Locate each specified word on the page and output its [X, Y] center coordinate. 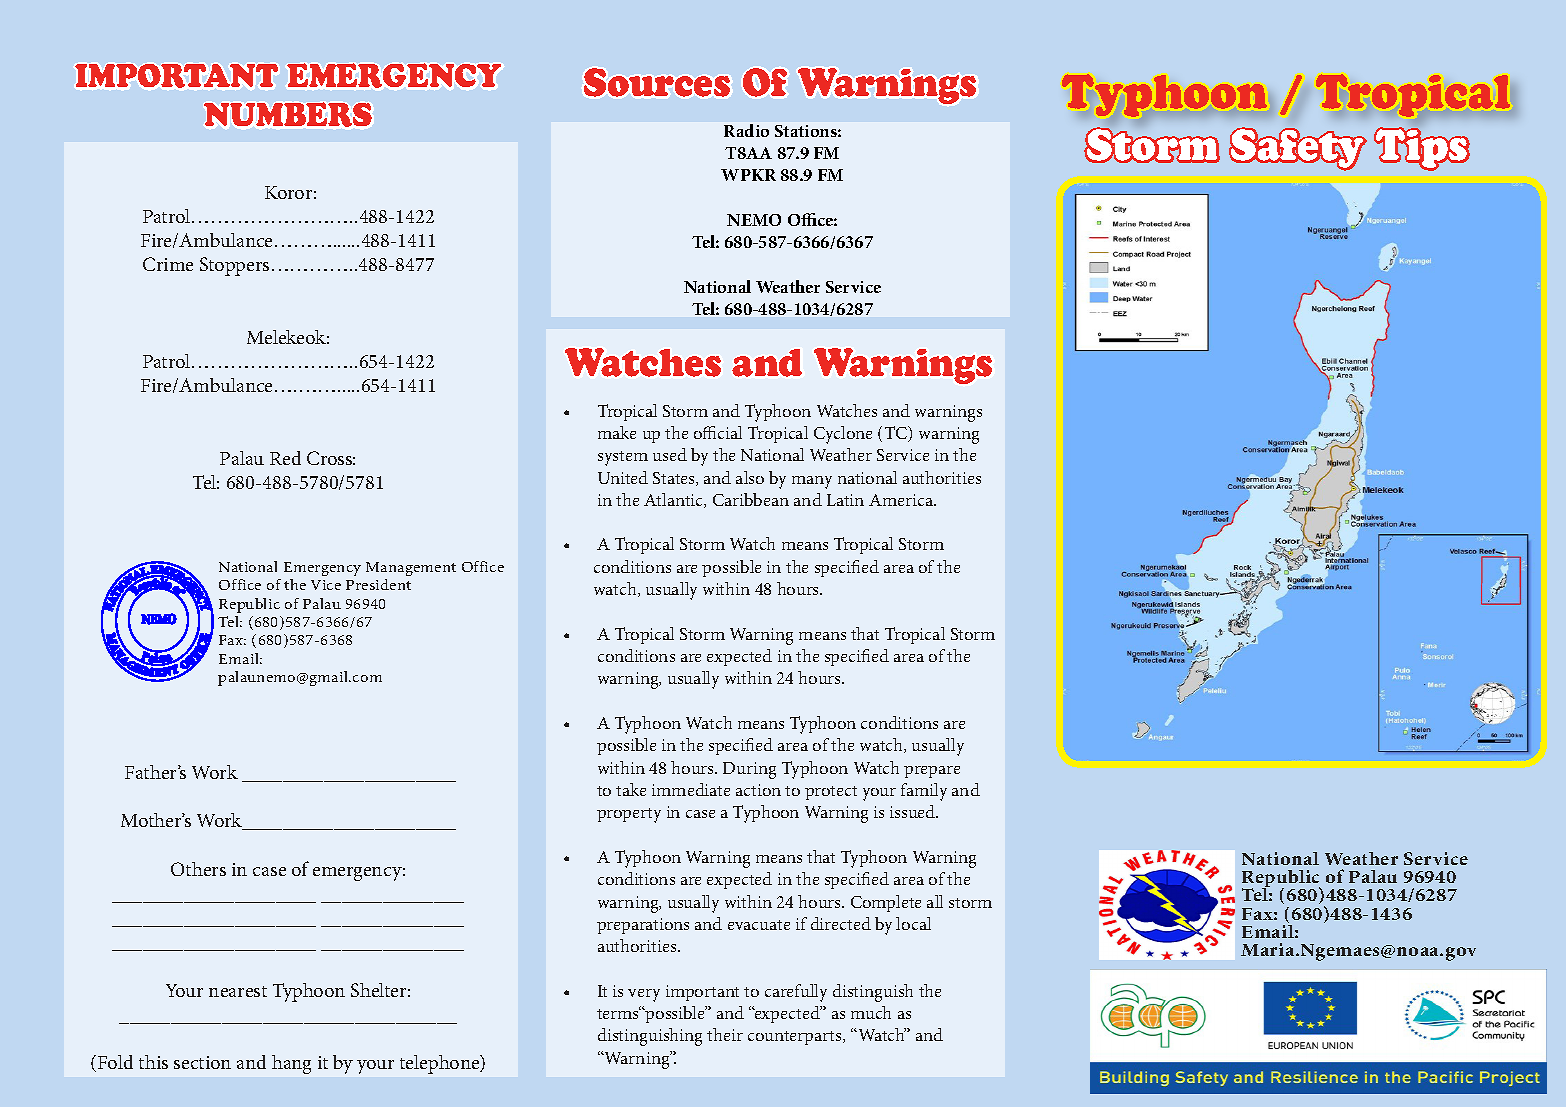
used [670, 454]
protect [831, 793]
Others [198, 869]
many [812, 482]
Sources [657, 82]
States [675, 479]
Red [285, 458]
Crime [168, 264]
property [629, 815]
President [378, 584]
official [718, 432]
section [202, 1062]
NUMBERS [288, 114]
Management [411, 569]
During [749, 770]
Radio [746, 130]
